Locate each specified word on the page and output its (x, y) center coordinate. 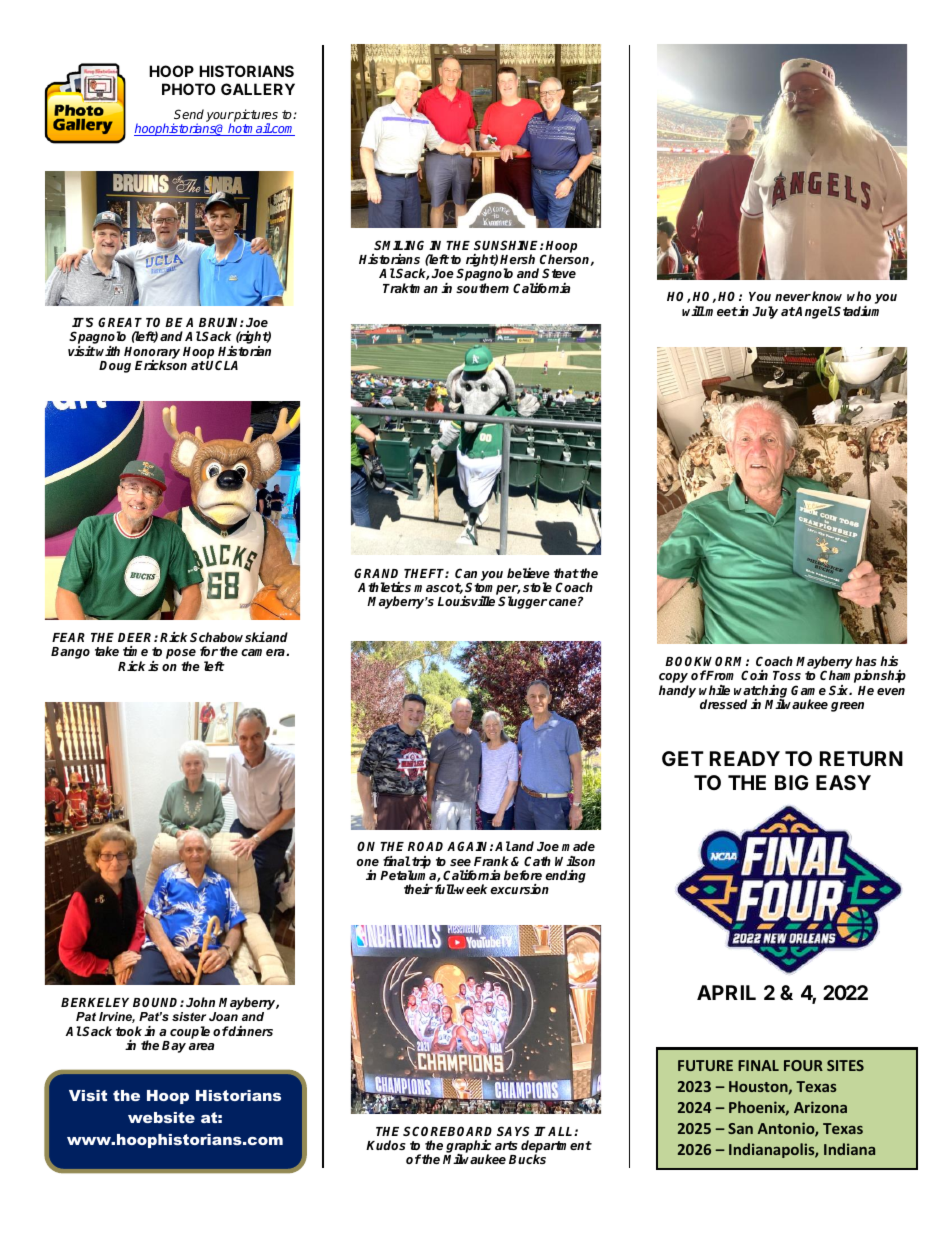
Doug (115, 367)
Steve (559, 273)
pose (181, 655)
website (161, 1117)
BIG (791, 782)
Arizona (820, 1107)
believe (528, 573)
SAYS (513, 1131)
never (793, 297)
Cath (537, 861)
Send (189, 114)
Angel (813, 312)
